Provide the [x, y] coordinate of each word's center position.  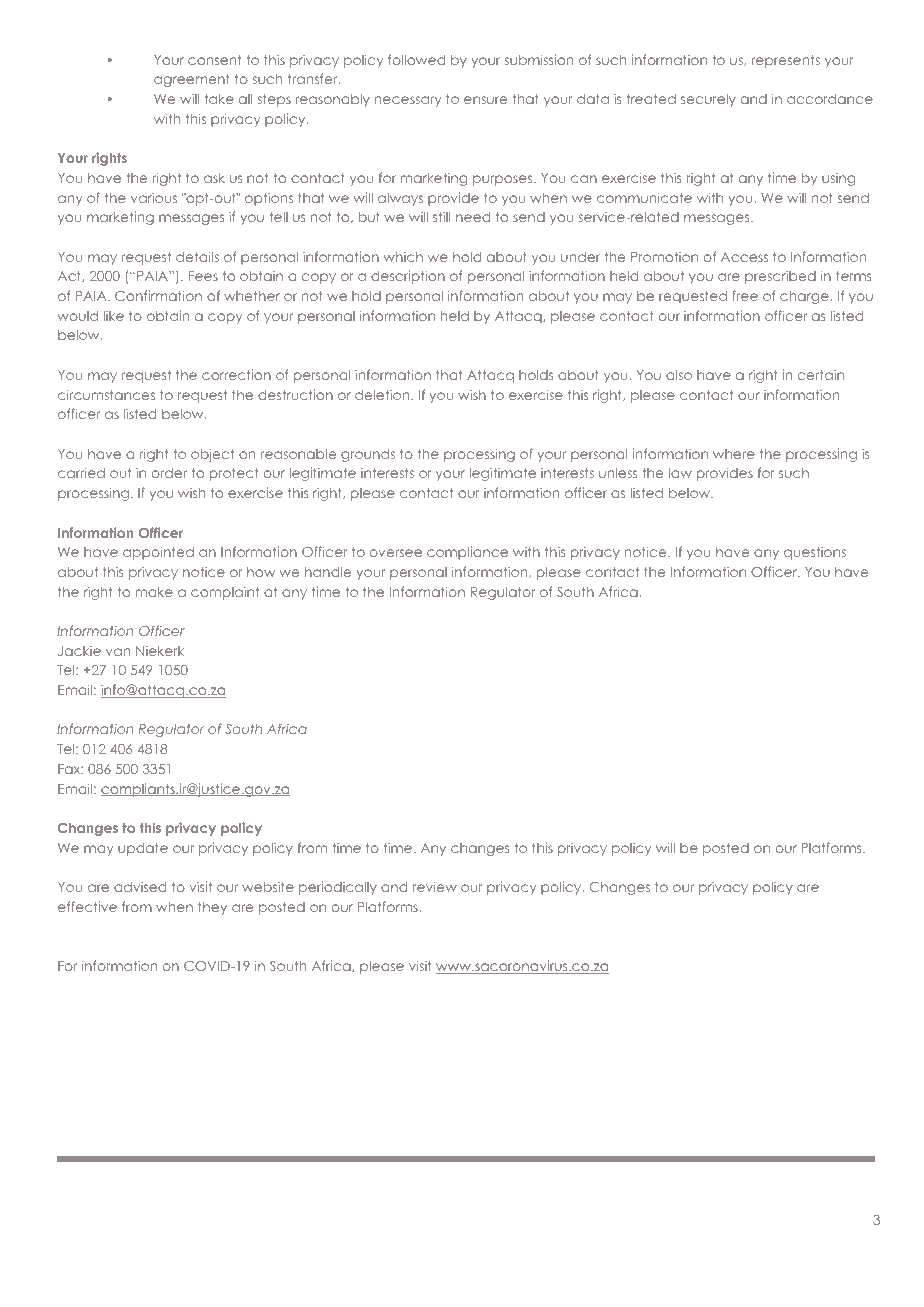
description [408, 277]
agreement [192, 80]
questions [815, 553]
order [169, 473]
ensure [485, 100]
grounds [368, 455]
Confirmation [158, 295]
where [734, 454]
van [118, 652]
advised [140, 887]
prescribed [780, 277]
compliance [467, 553]
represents [786, 61]
